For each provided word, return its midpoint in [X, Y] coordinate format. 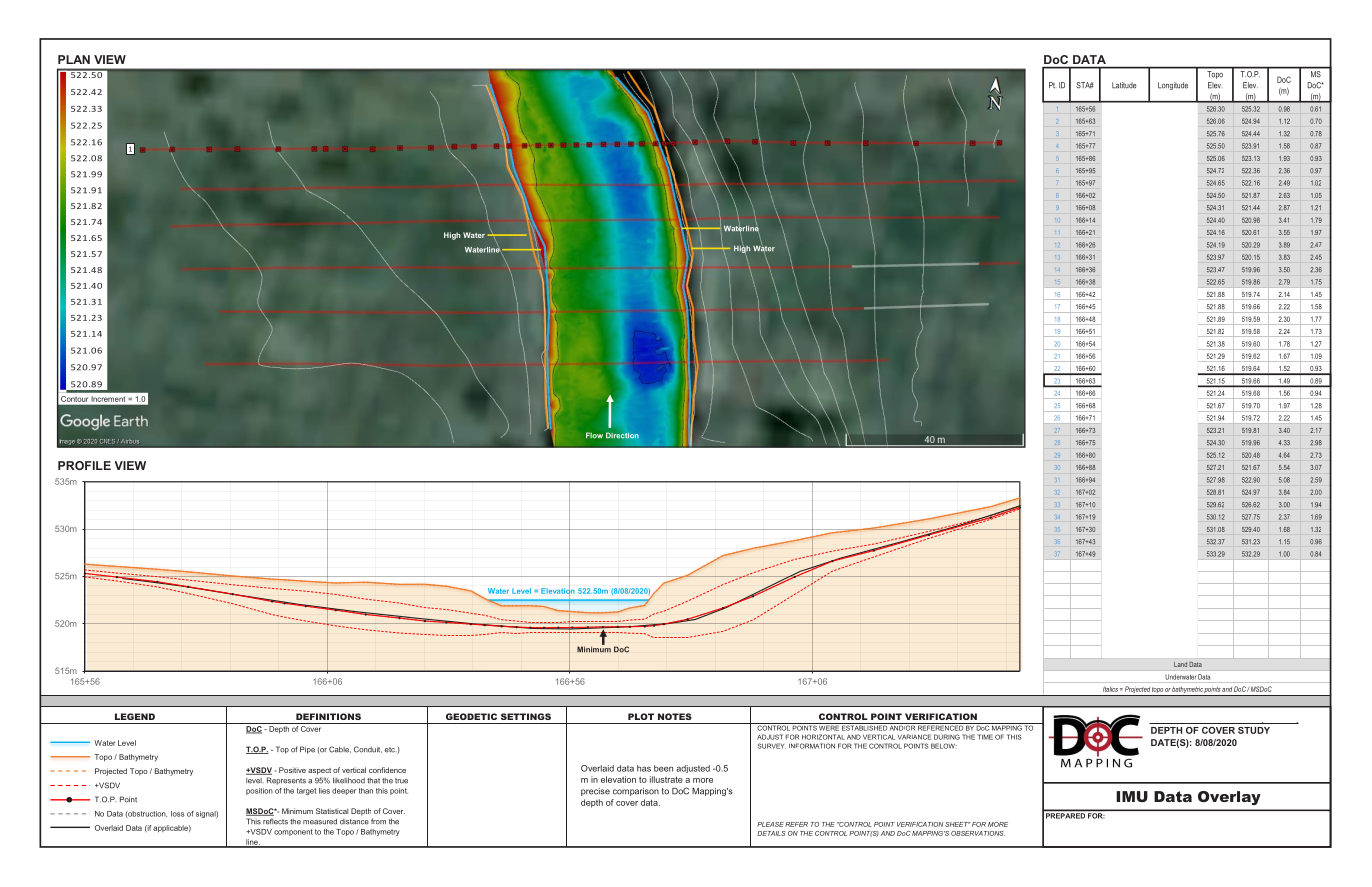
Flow [594, 435]
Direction [622, 435]
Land [1180, 664]
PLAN [74, 59]
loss [178, 814]
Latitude [1124, 85]
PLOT [641, 716]
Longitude [1173, 86]
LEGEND [135, 716]
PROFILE [84, 465]
